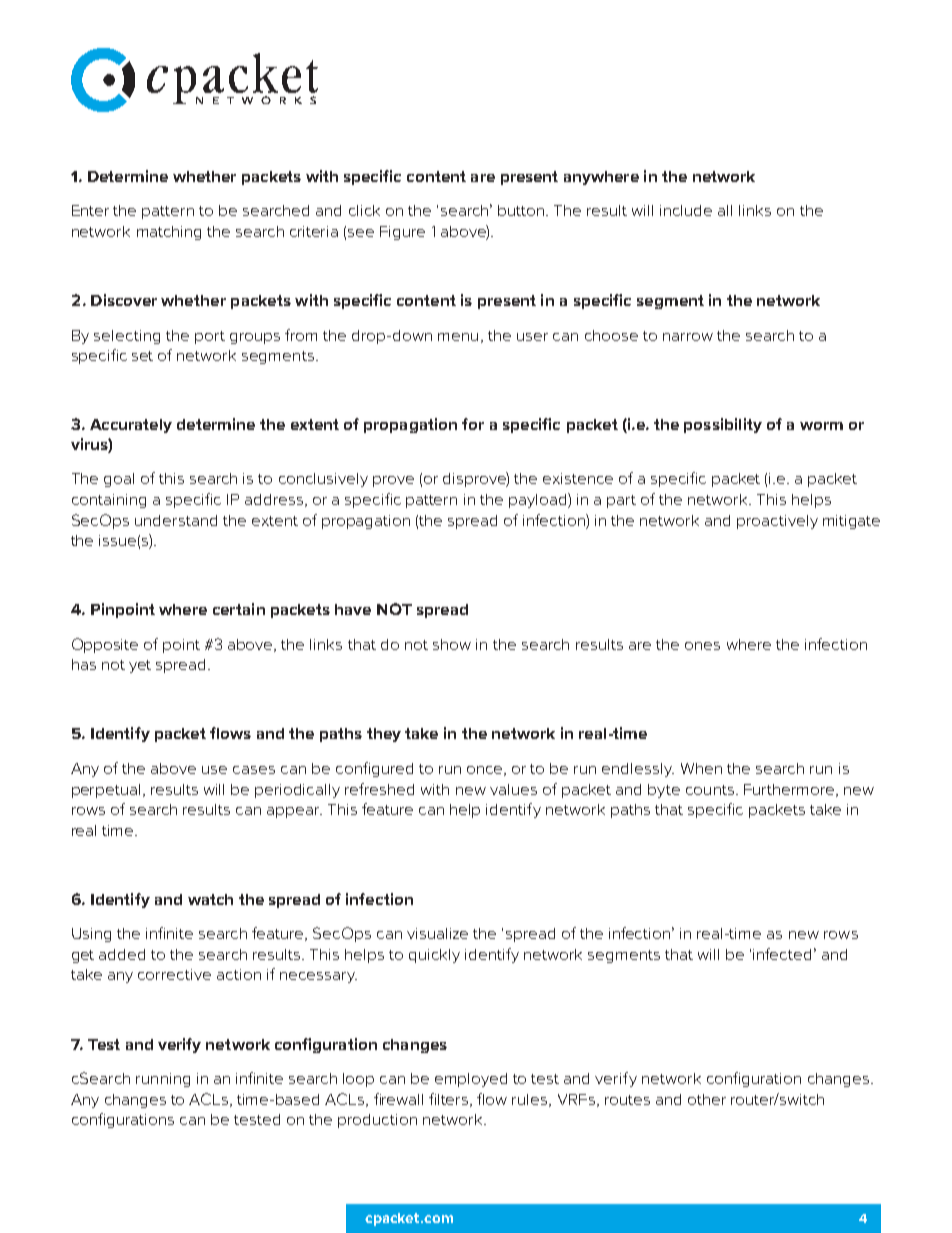 Image resolution: width=952 pixels, height=1233 pixels. I want to click on running, so click(163, 1080).
